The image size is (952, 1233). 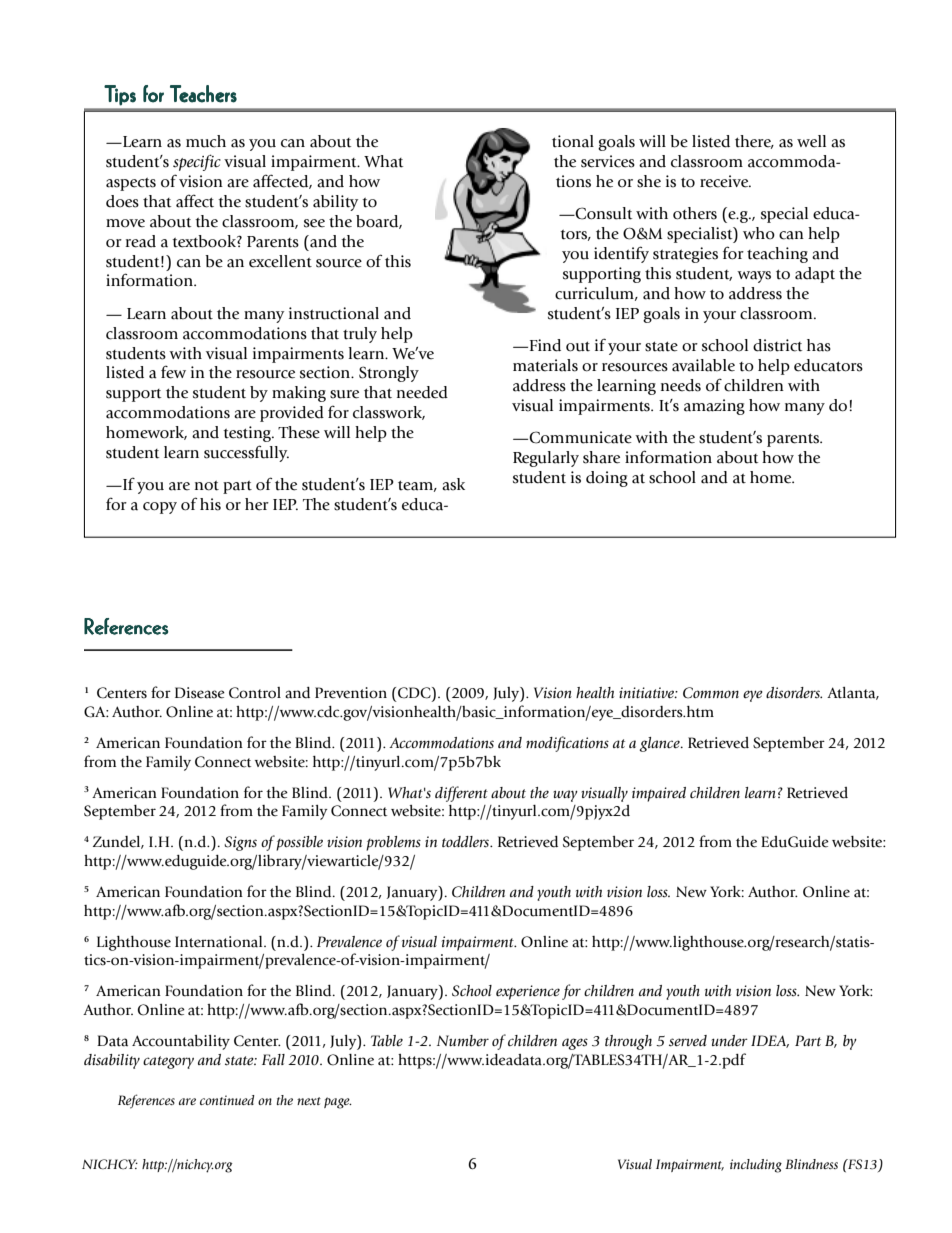 What do you see at coordinates (608, 161) in the screenshot?
I see `services` at bounding box center [608, 161].
